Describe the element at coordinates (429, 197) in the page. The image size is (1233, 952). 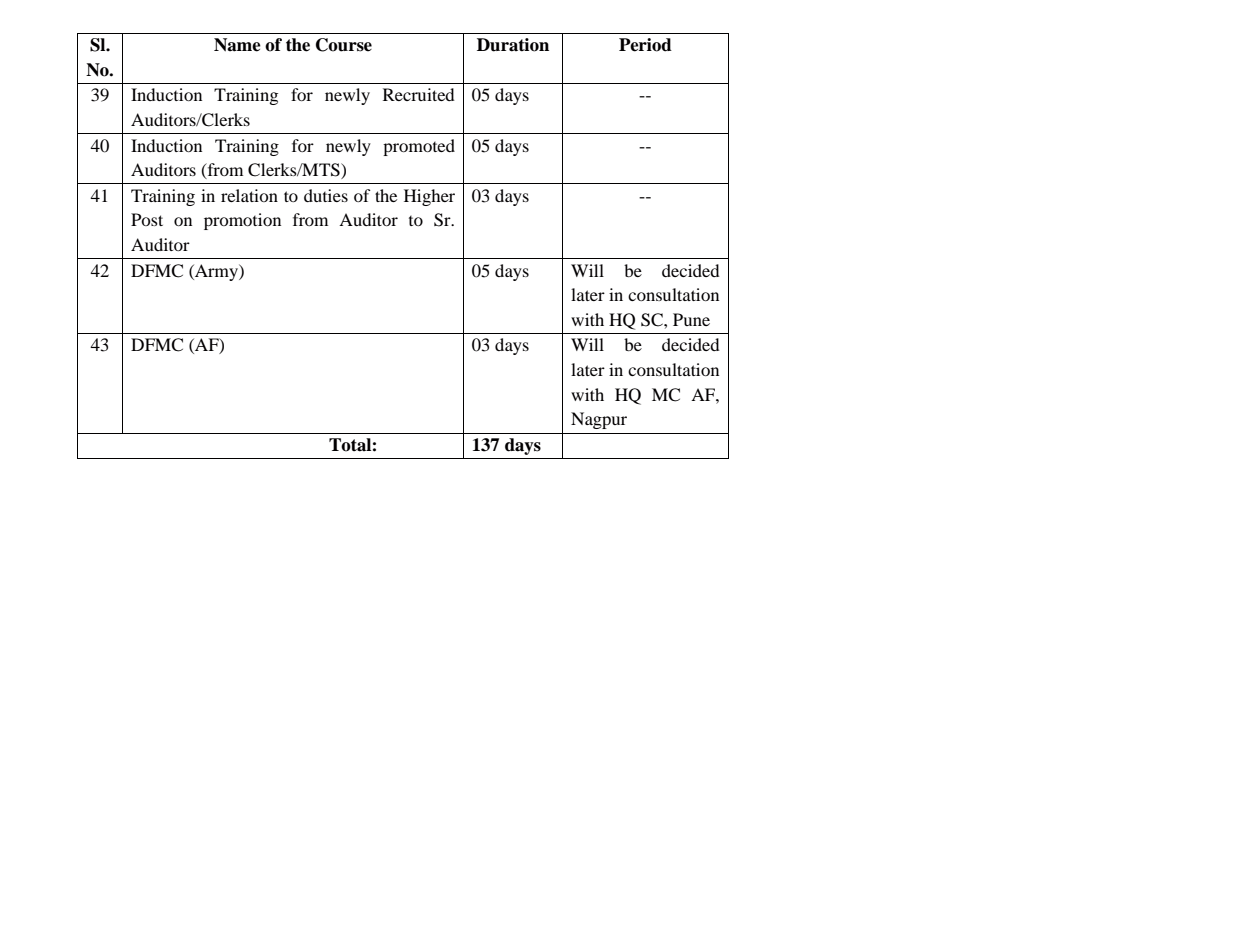
I see `Higher` at that location.
